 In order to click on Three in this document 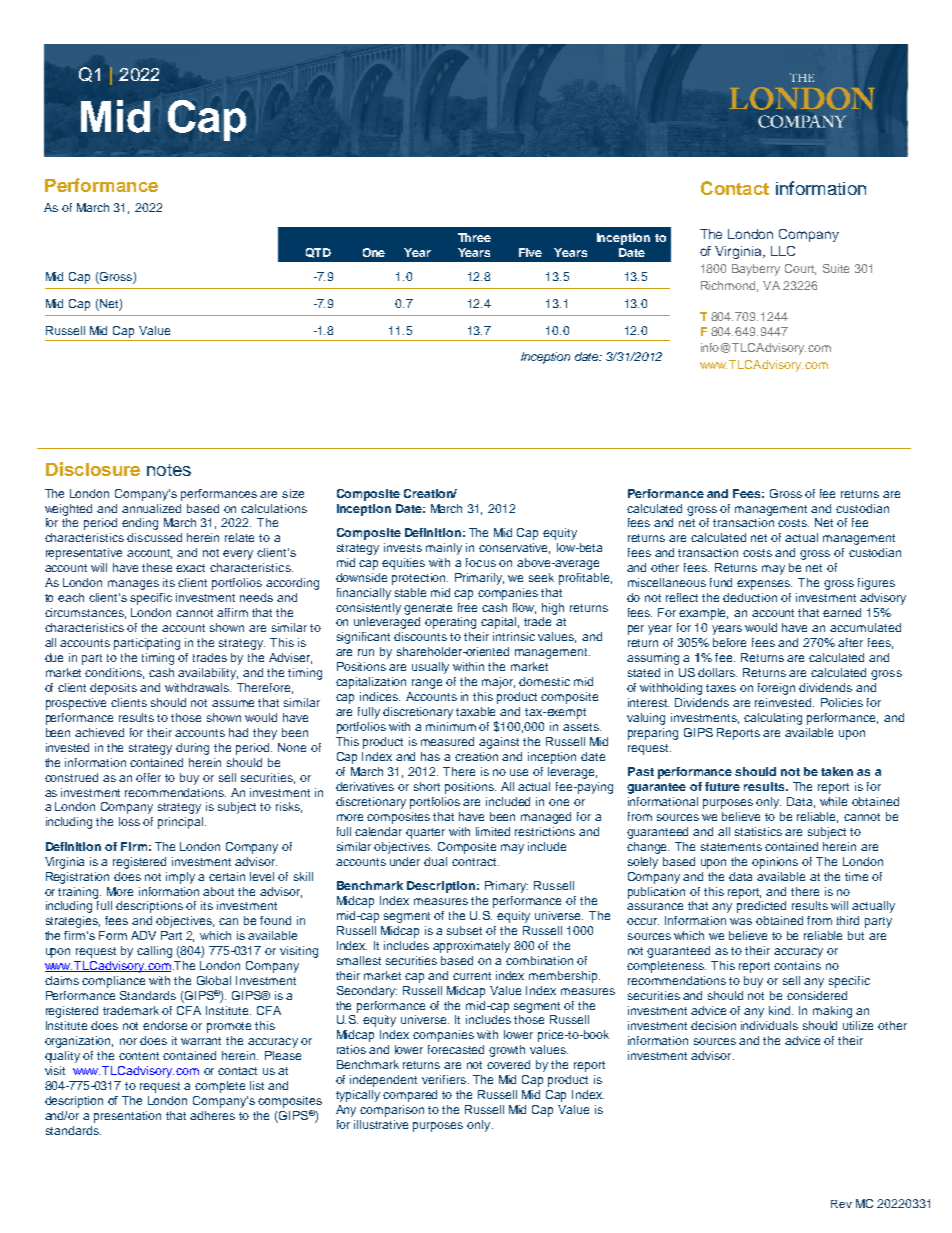, I will do `click(474, 237)`.
